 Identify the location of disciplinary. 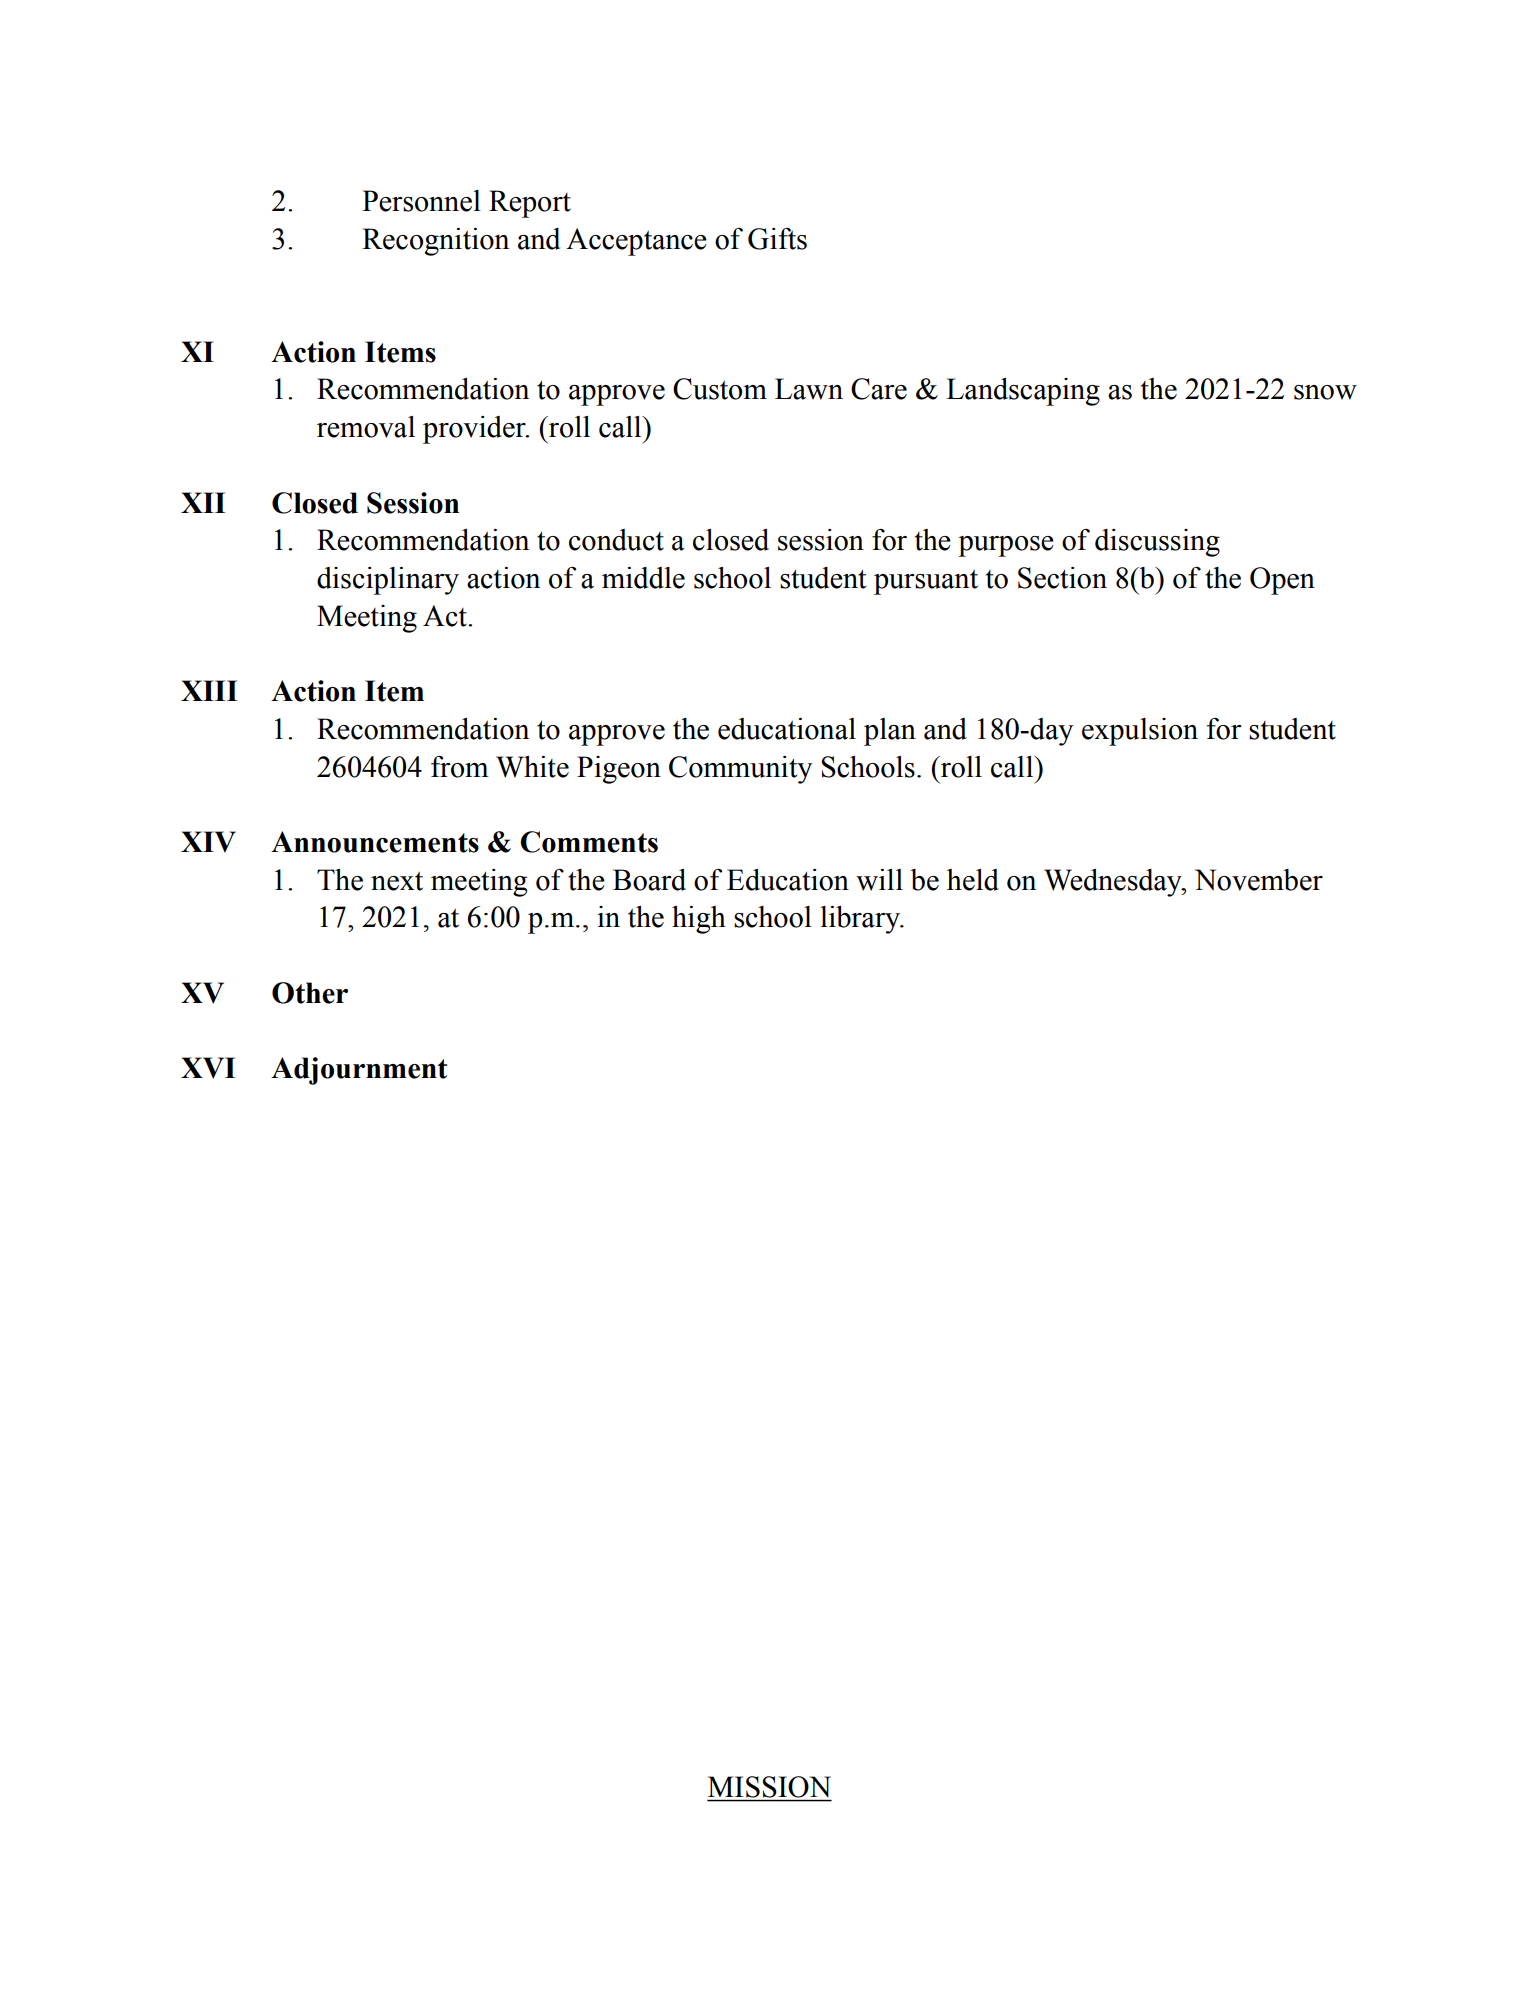
(388, 581).
